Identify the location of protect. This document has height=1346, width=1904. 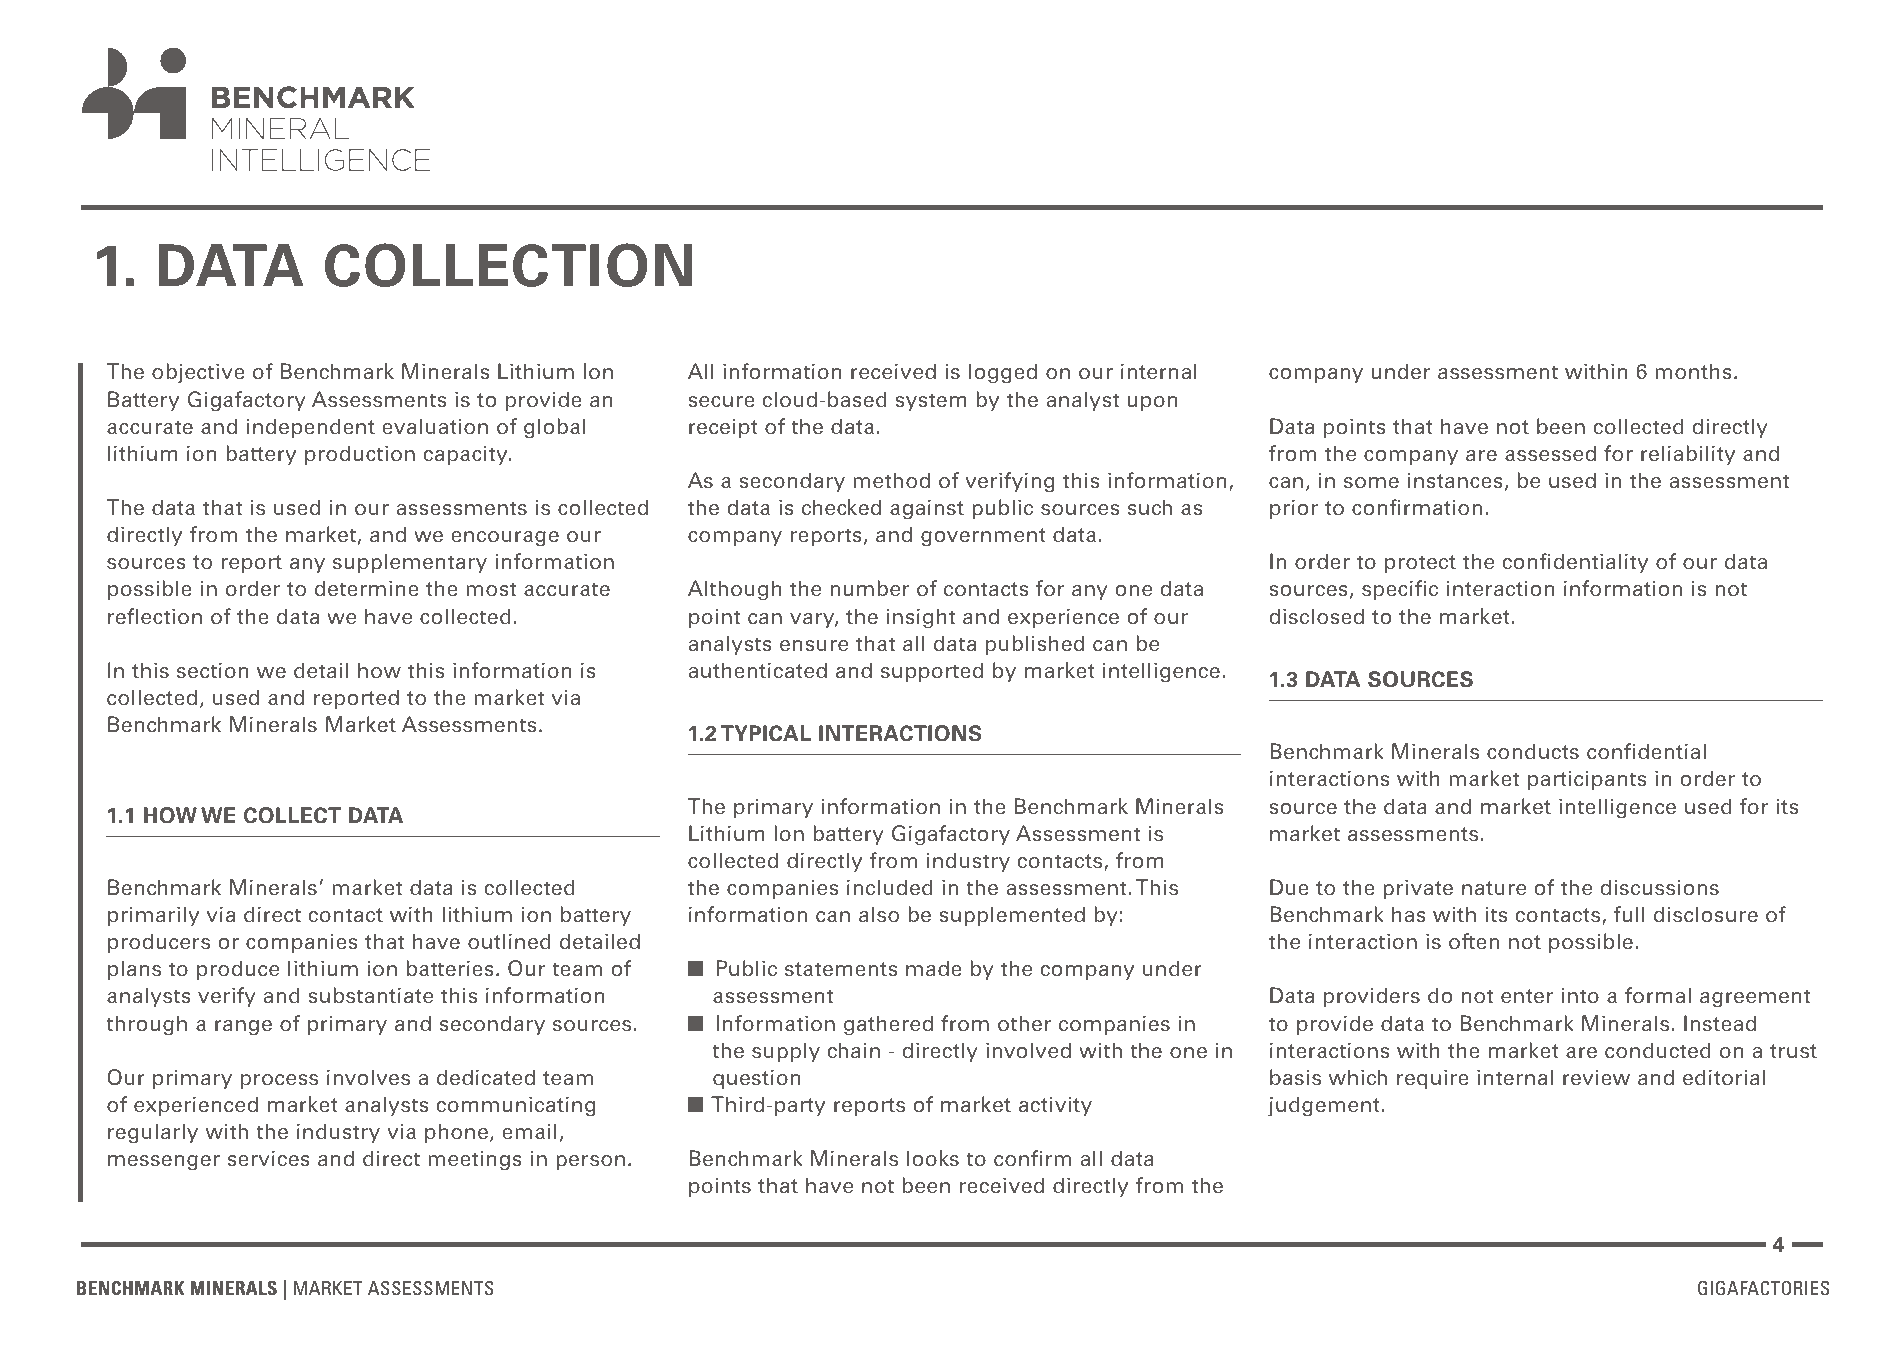
(1420, 564).
